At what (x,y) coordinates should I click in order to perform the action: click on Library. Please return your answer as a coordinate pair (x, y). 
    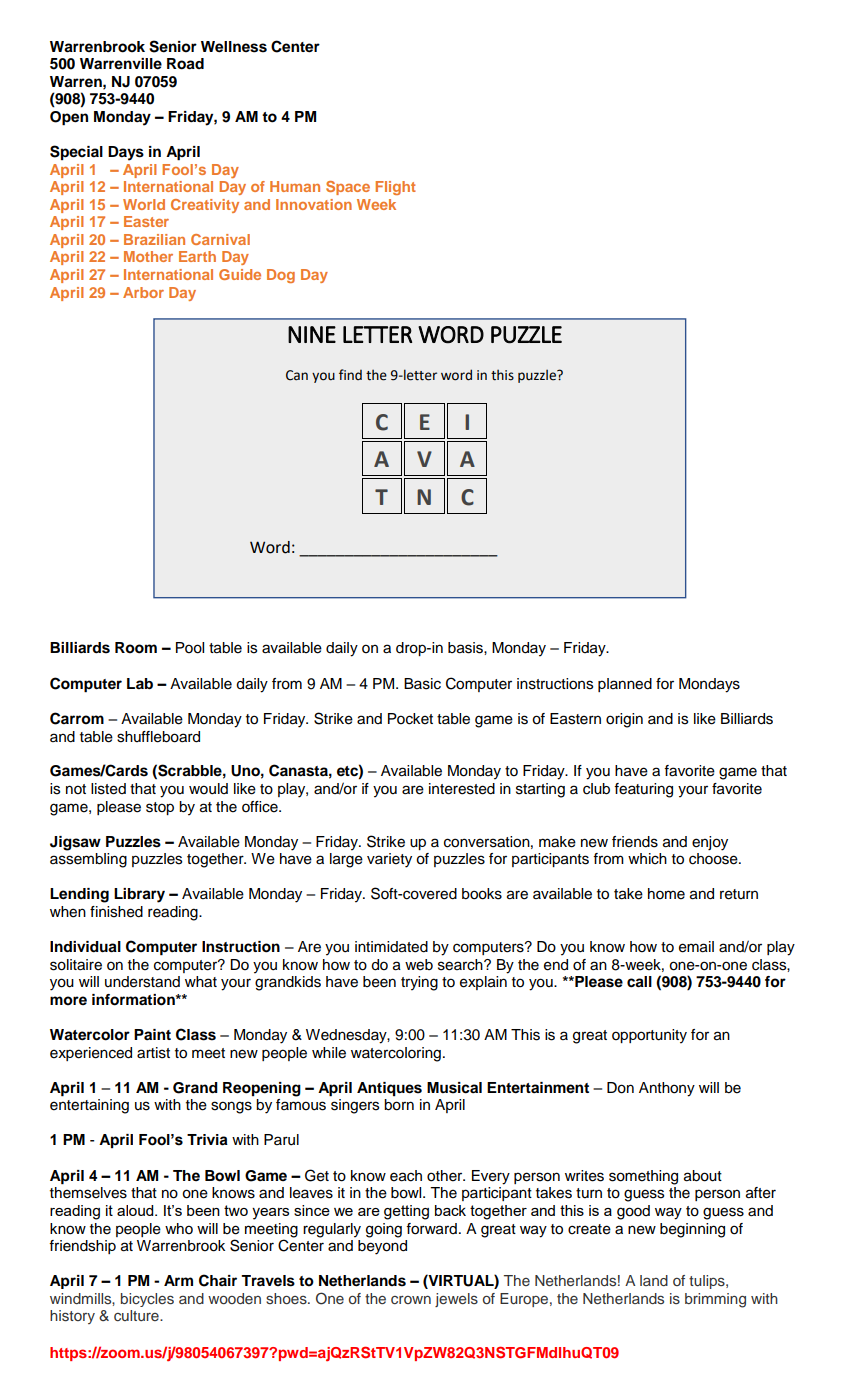
    Looking at the image, I should click on (139, 895).
